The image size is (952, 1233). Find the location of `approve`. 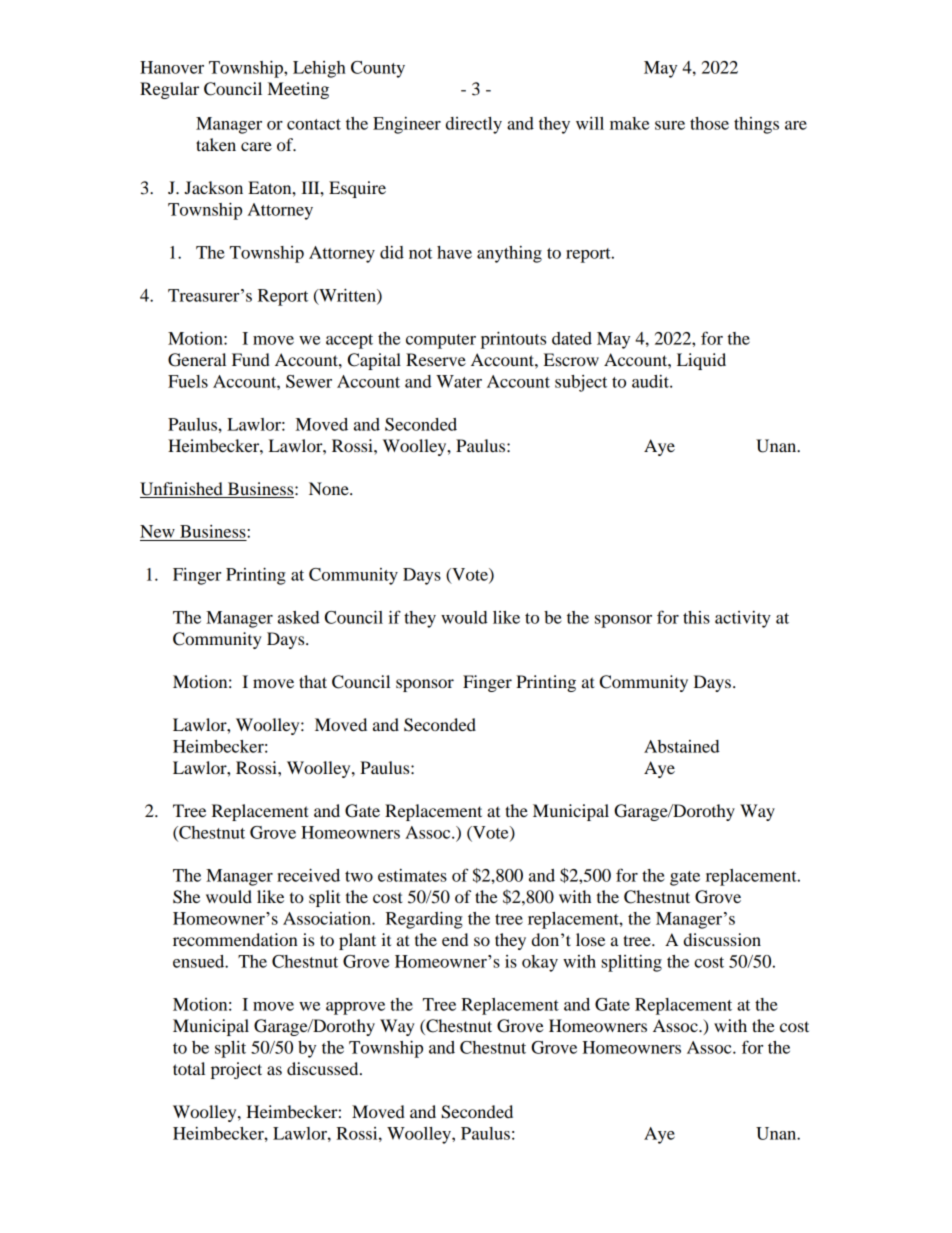

approve is located at coordinates (355, 1008).
